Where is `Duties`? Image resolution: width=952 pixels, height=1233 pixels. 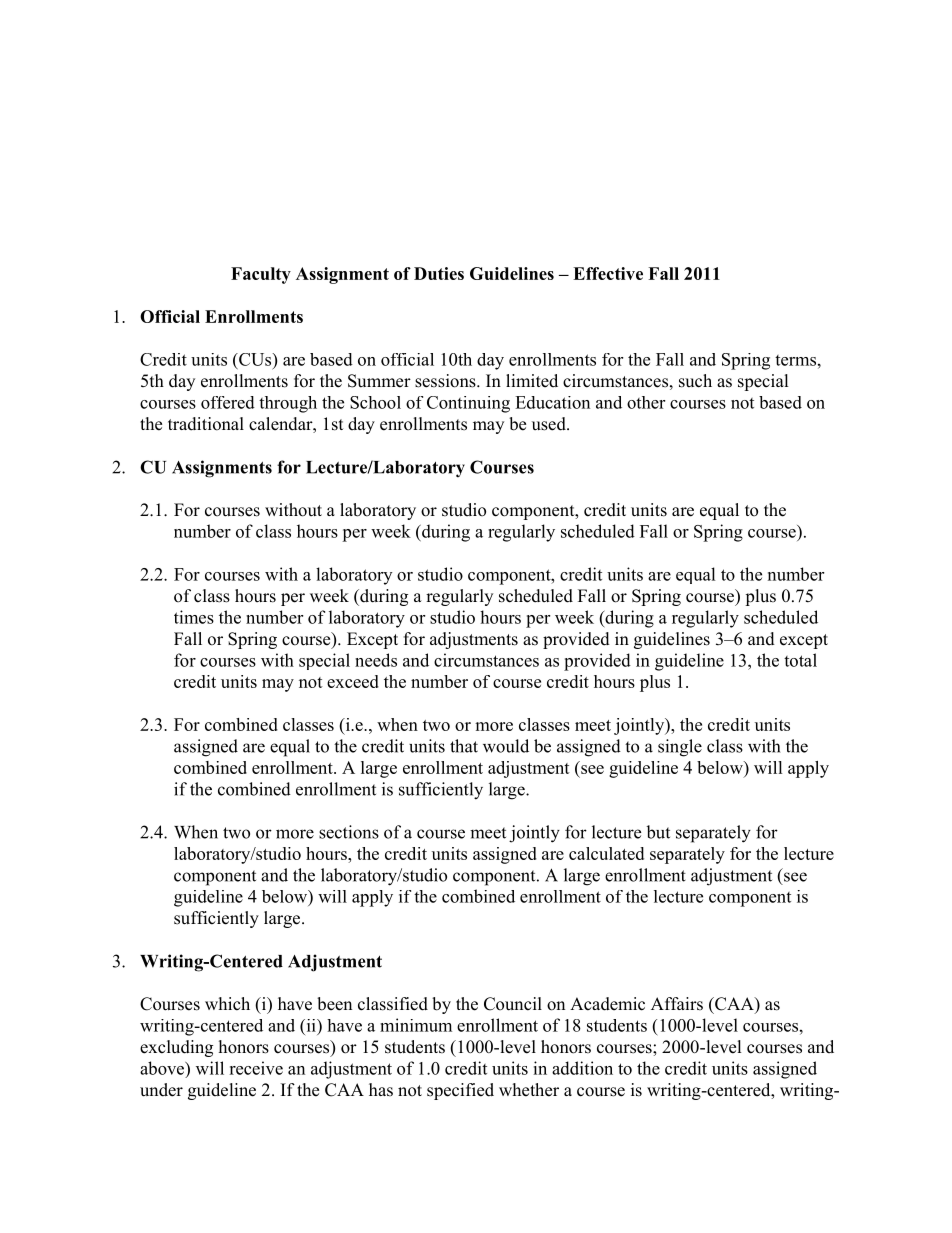 Duties is located at coordinates (439, 273).
